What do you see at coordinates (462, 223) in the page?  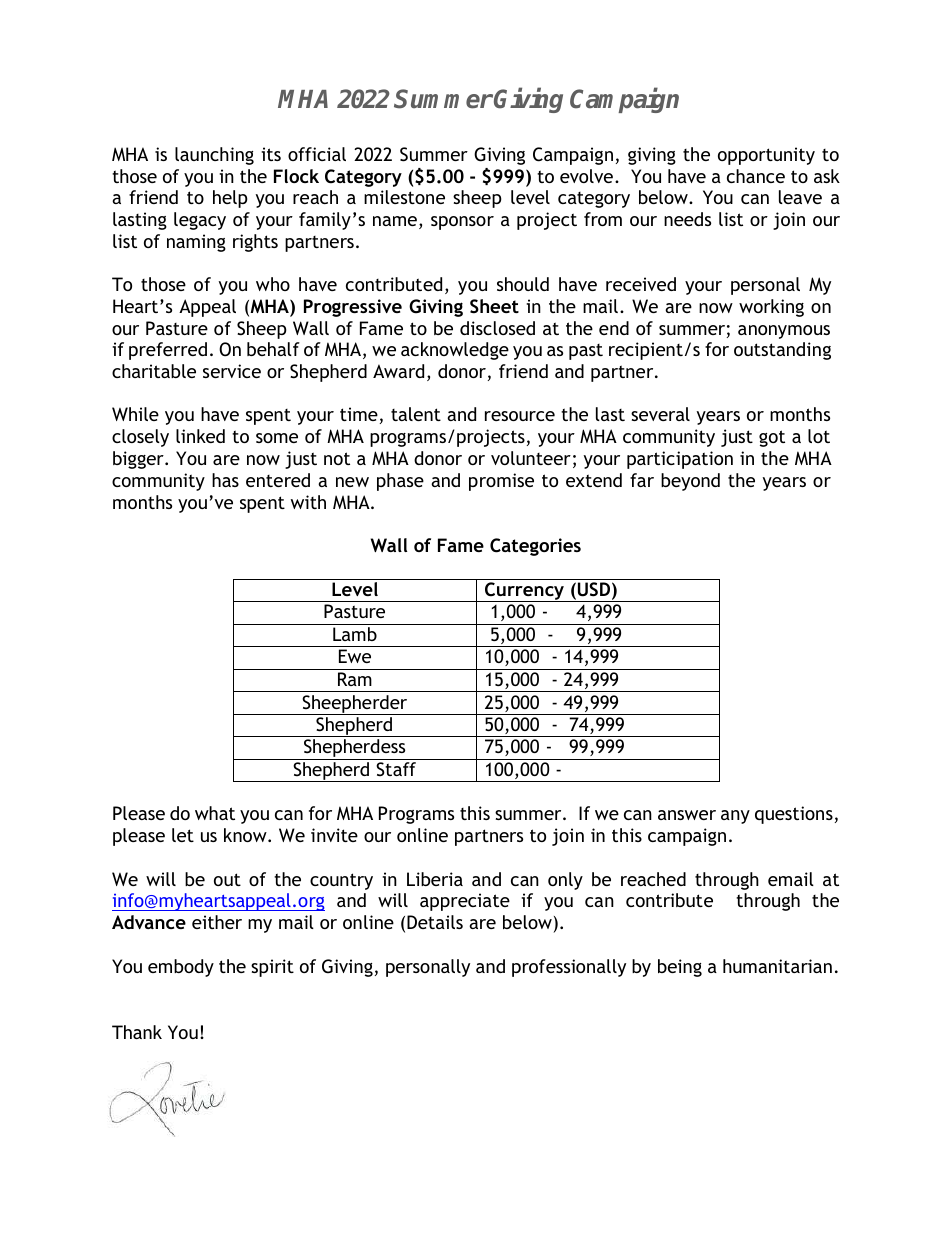 I see `sponsor` at bounding box center [462, 223].
